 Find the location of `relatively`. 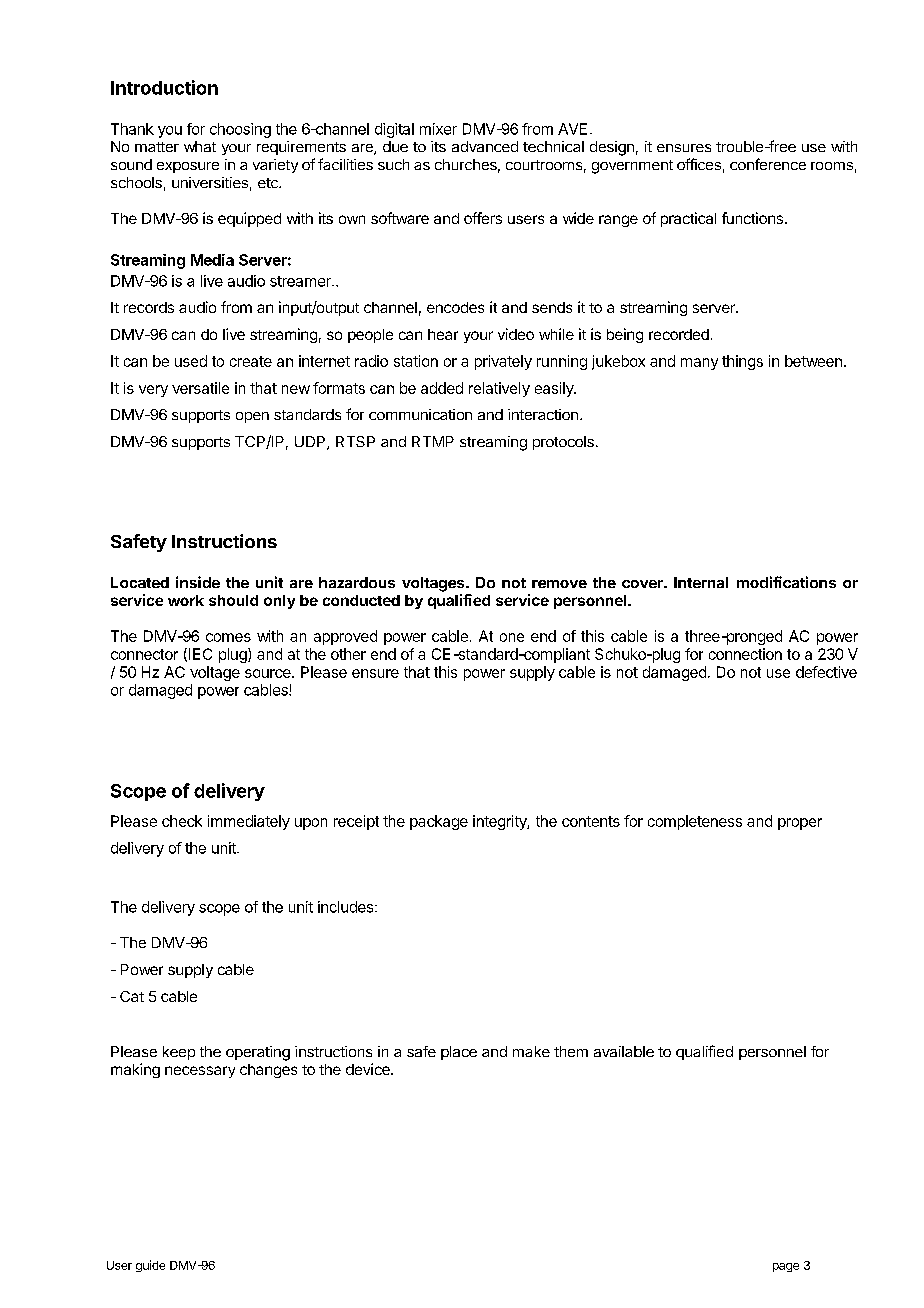

relatively is located at coordinates (499, 389).
